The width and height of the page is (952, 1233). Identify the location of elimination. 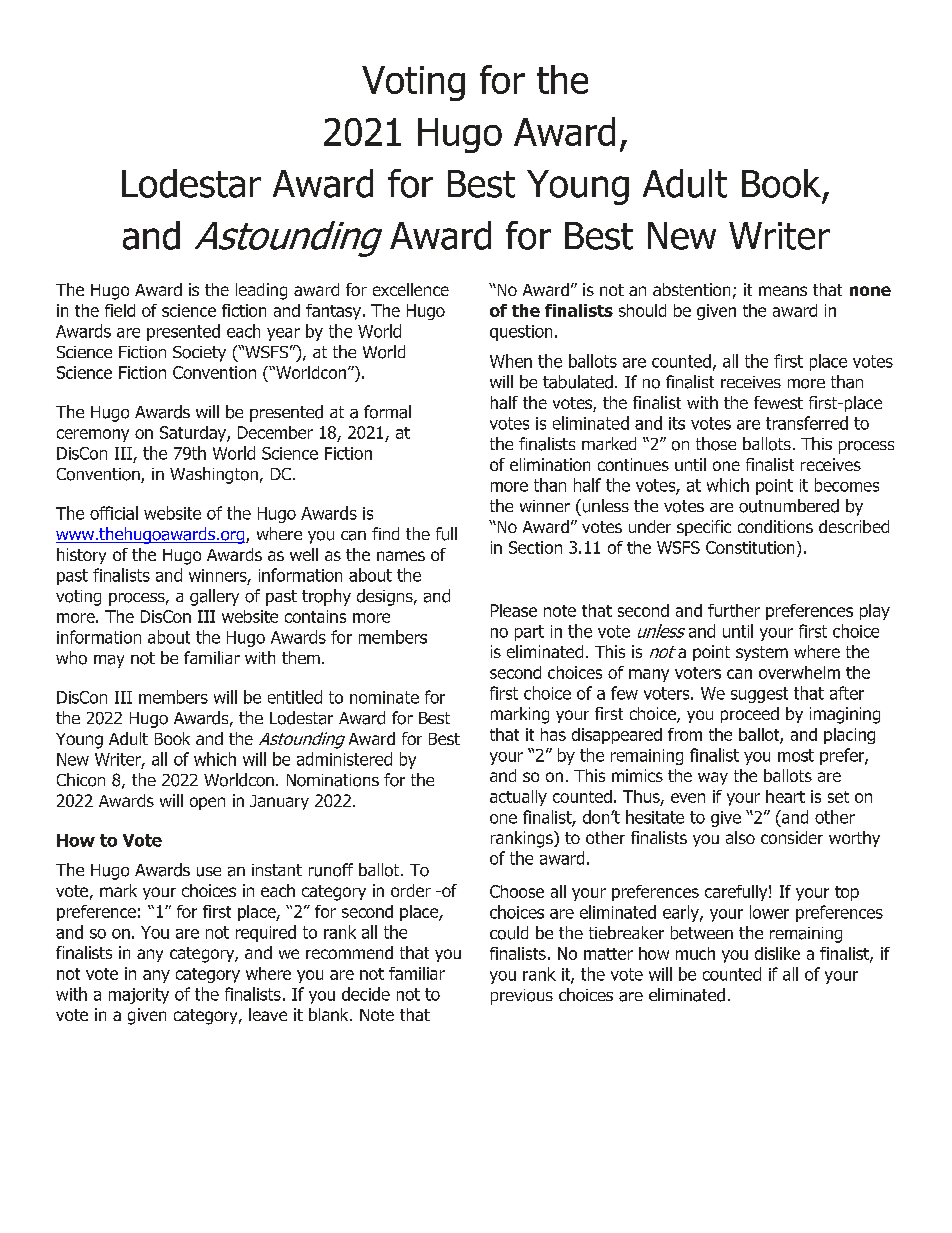
(550, 464).
